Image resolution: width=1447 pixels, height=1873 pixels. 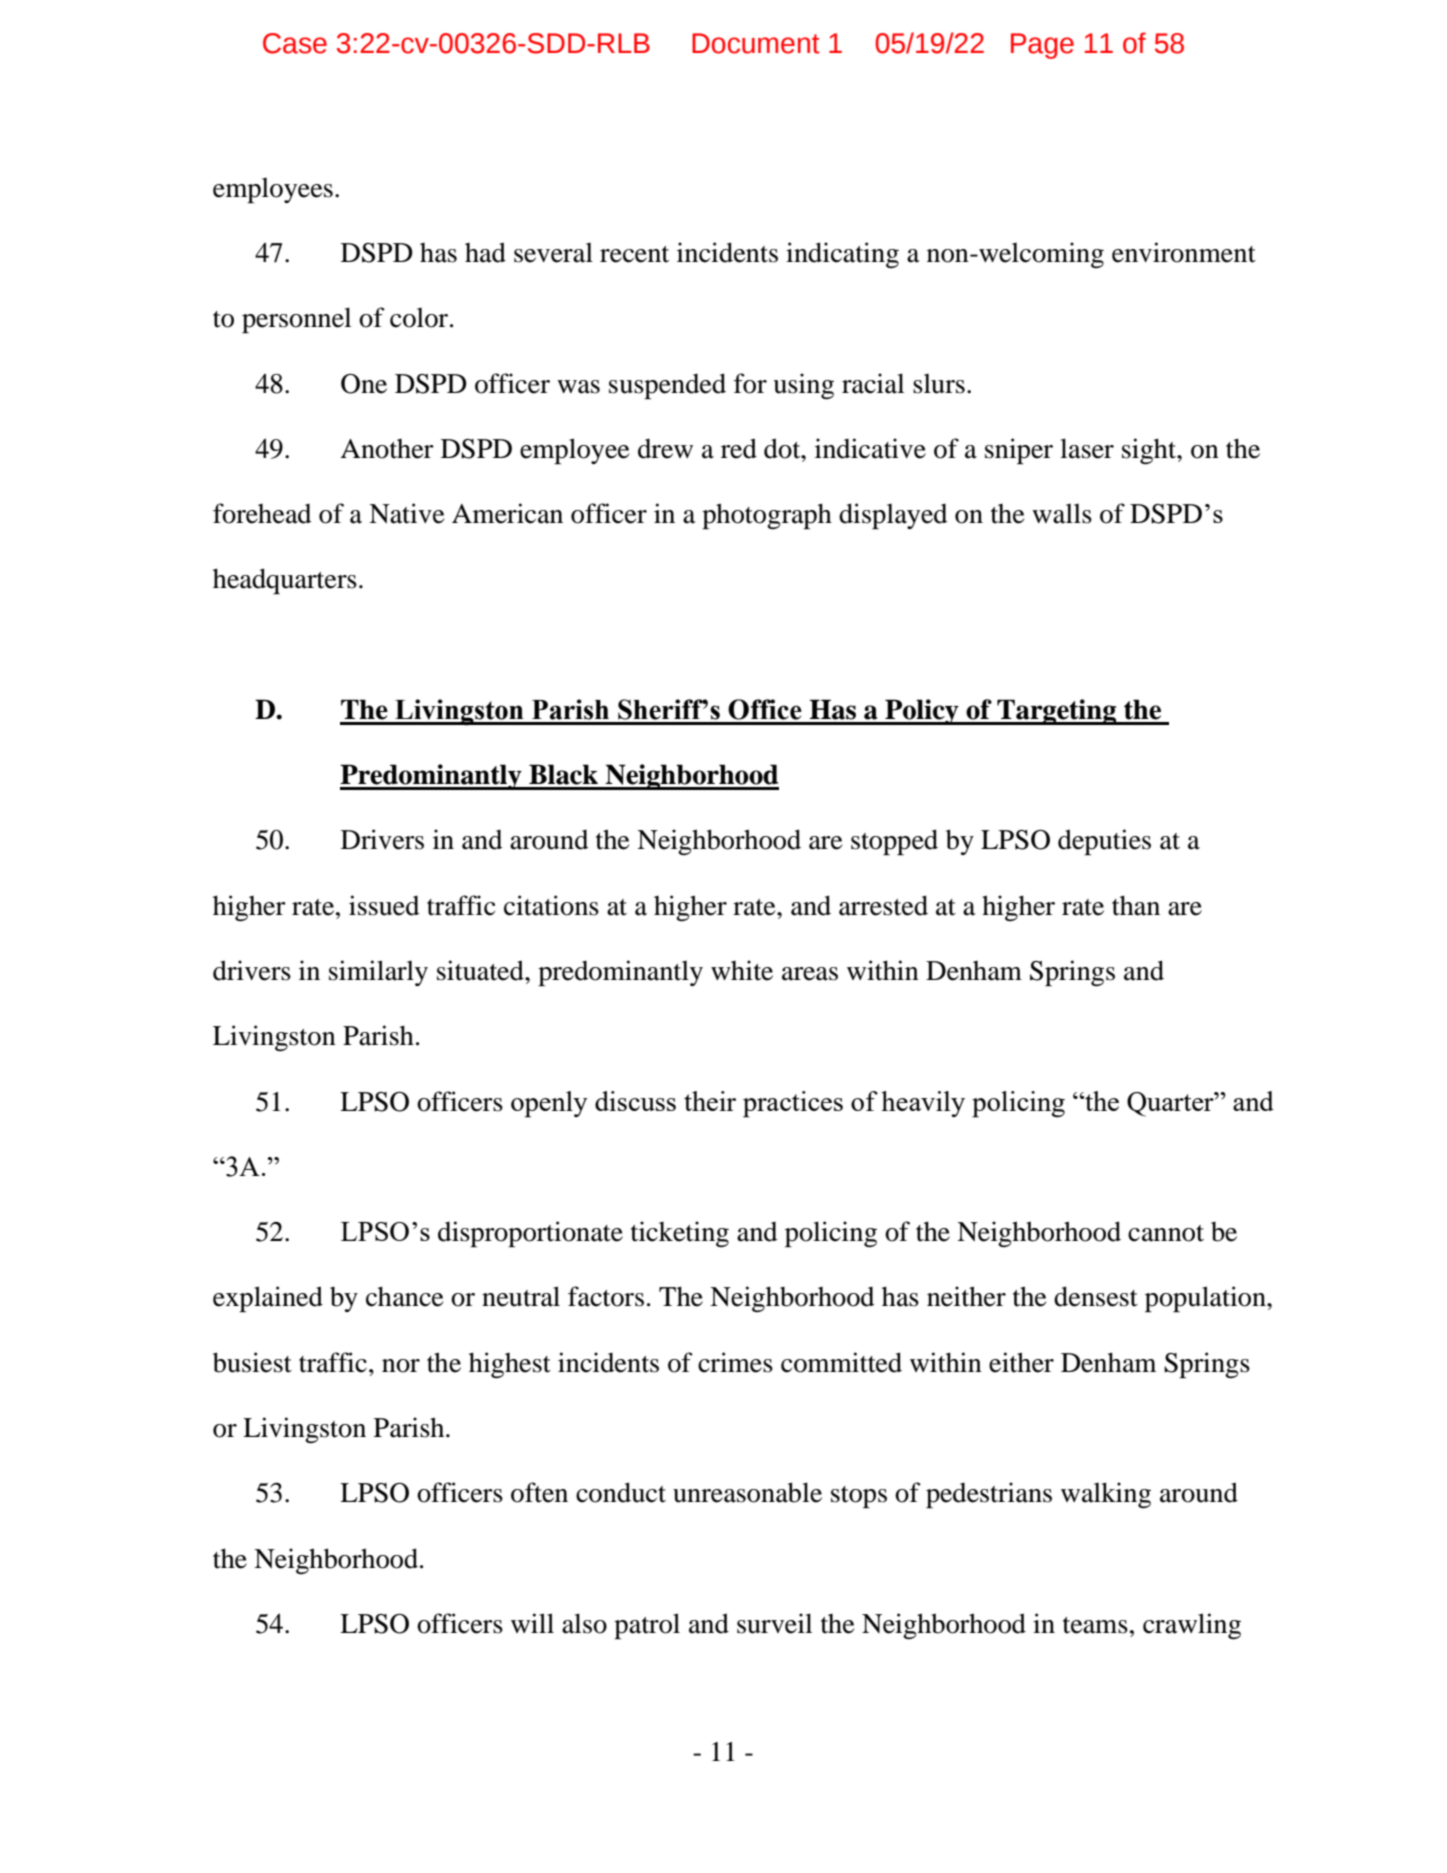 What do you see at coordinates (295, 43) in the page?
I see `Case` at bounding box center [295, 43].
